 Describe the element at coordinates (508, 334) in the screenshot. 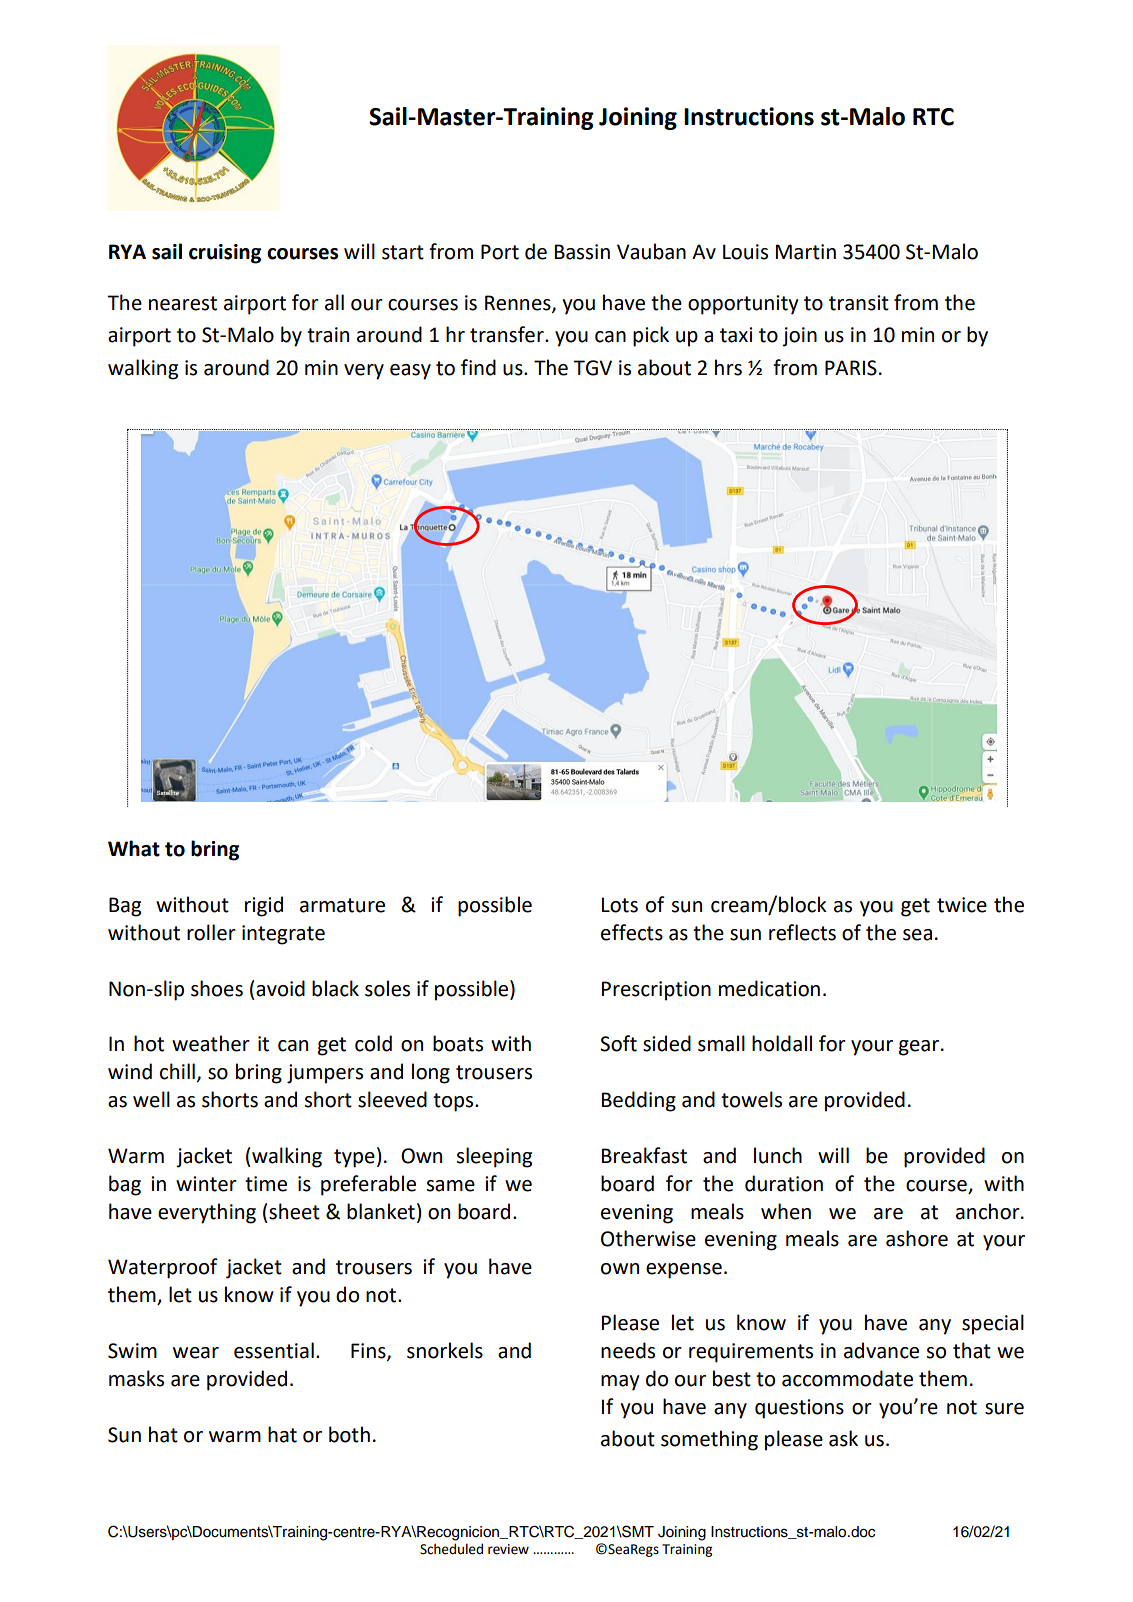

I see `transfer` at that location.
